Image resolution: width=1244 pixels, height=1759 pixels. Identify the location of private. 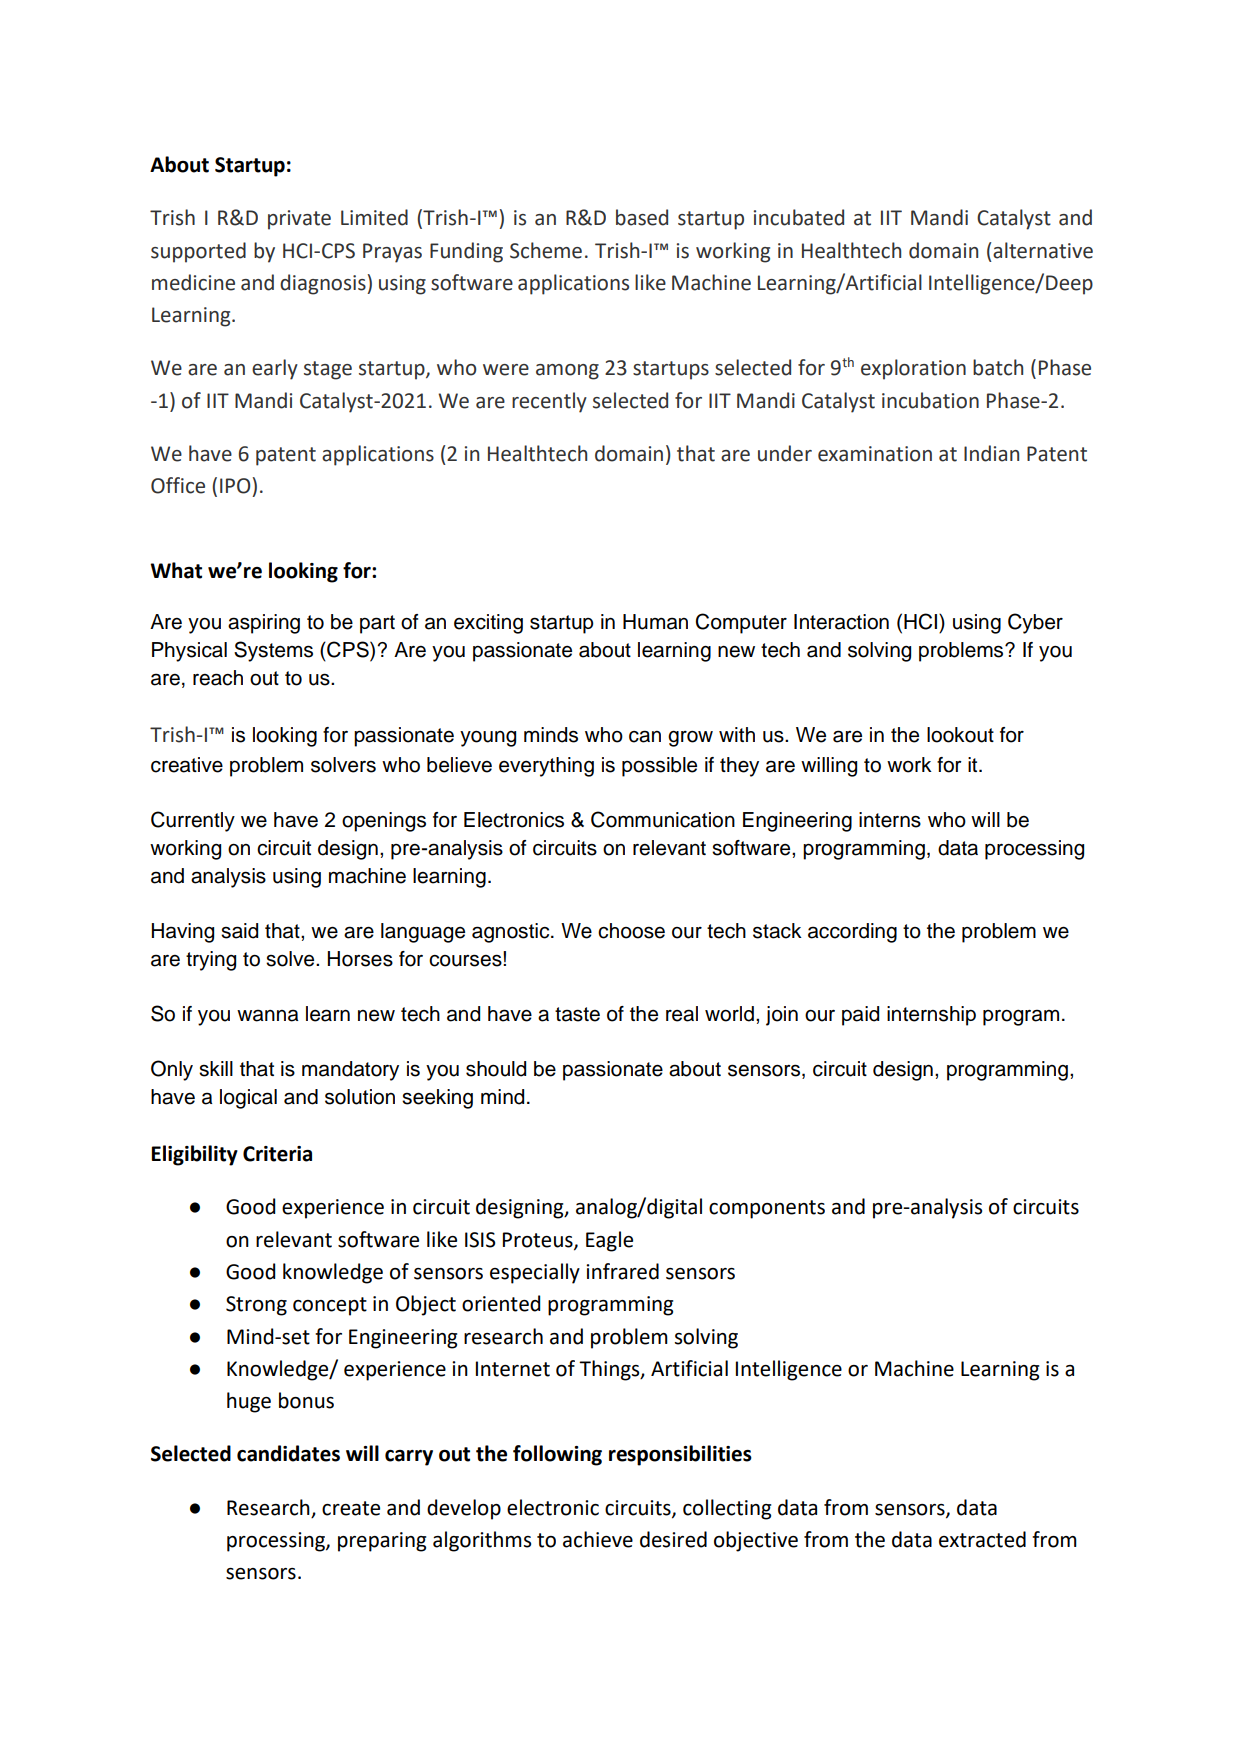
(299, 220).
